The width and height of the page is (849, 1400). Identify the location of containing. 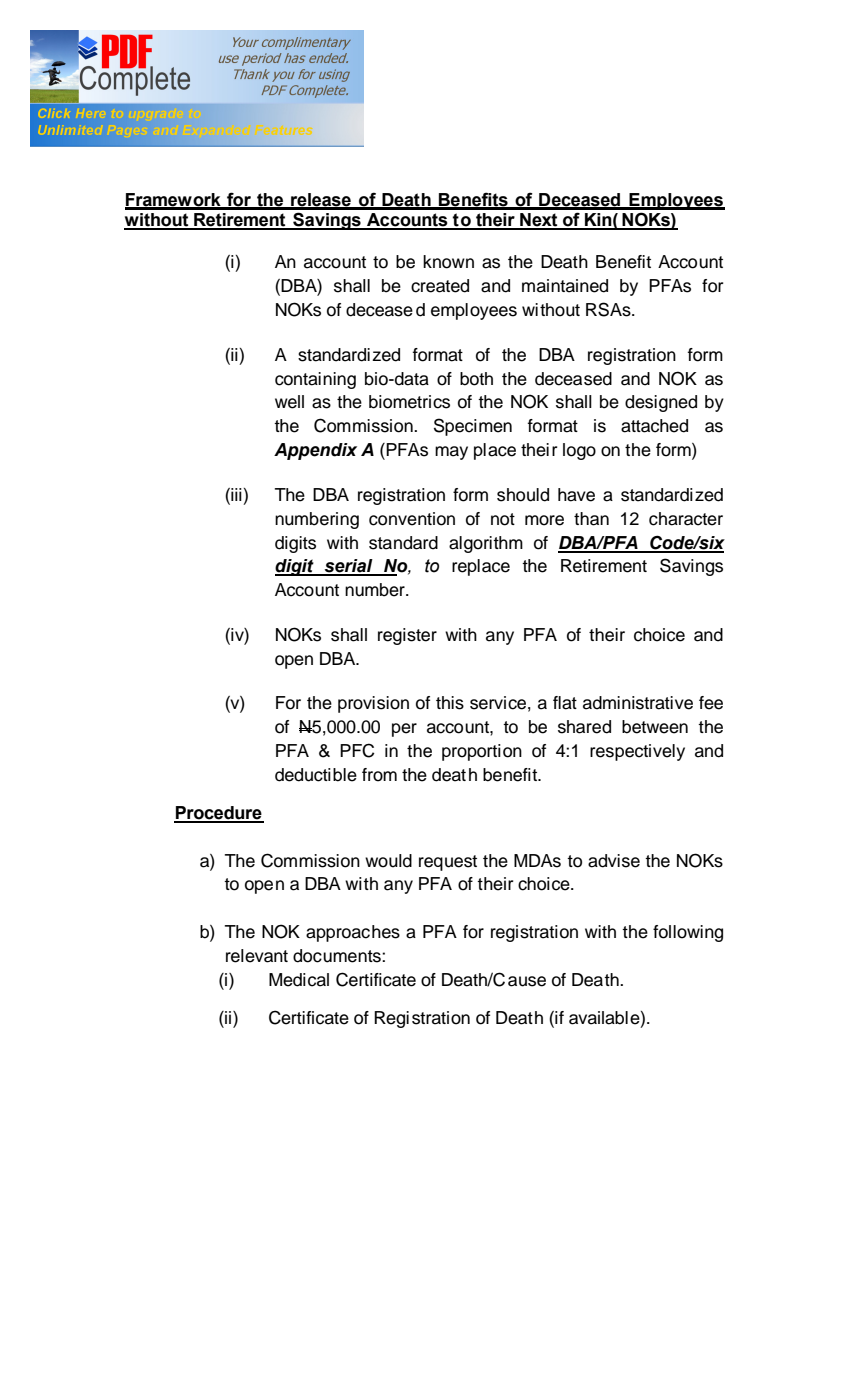
(315, 380).
